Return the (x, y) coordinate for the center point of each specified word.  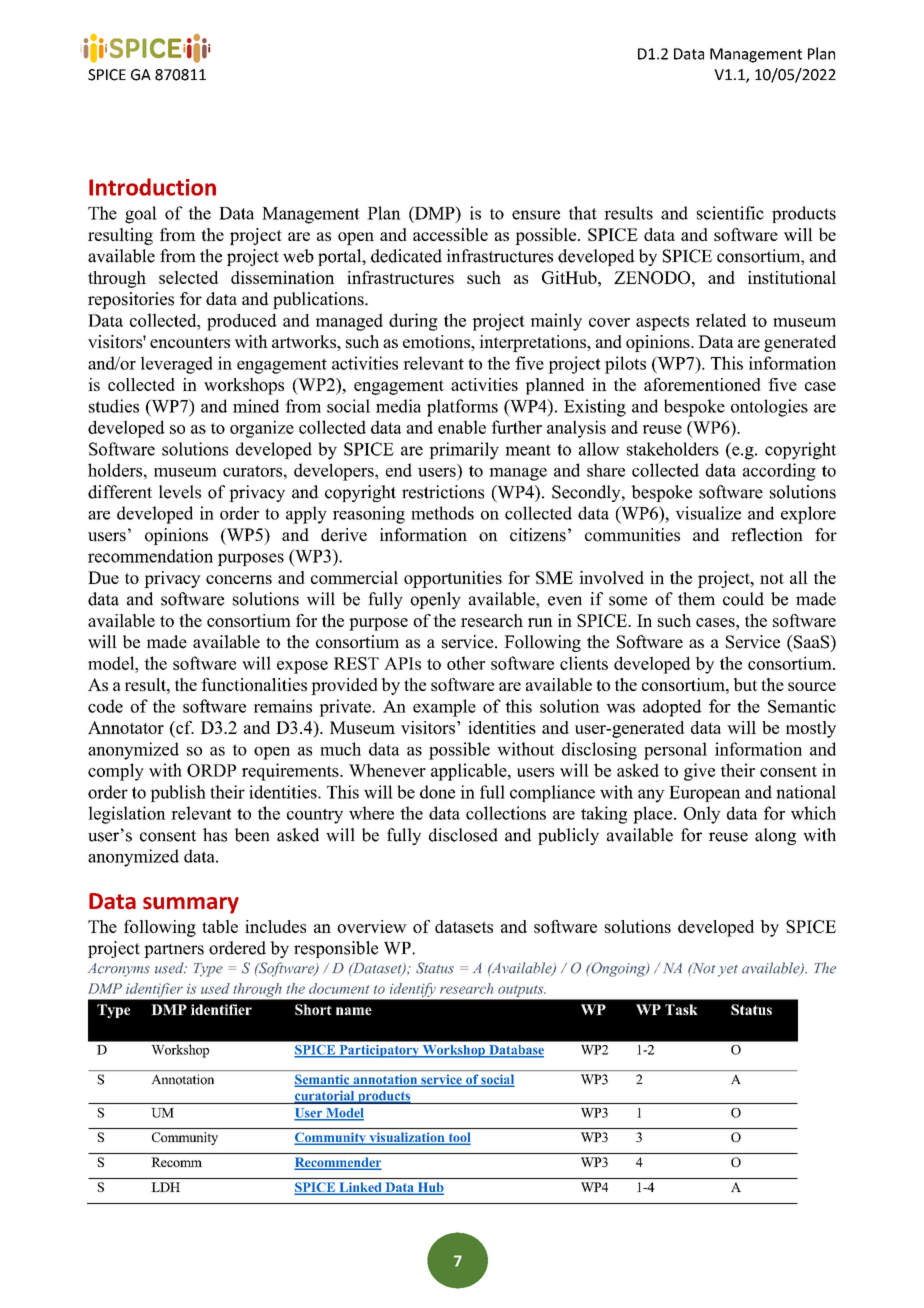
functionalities (254, 684)
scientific (730, 213)
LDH (166, 1187)
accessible (450, 234)
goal (141, 215)
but (746, 684)
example (444, 708)
